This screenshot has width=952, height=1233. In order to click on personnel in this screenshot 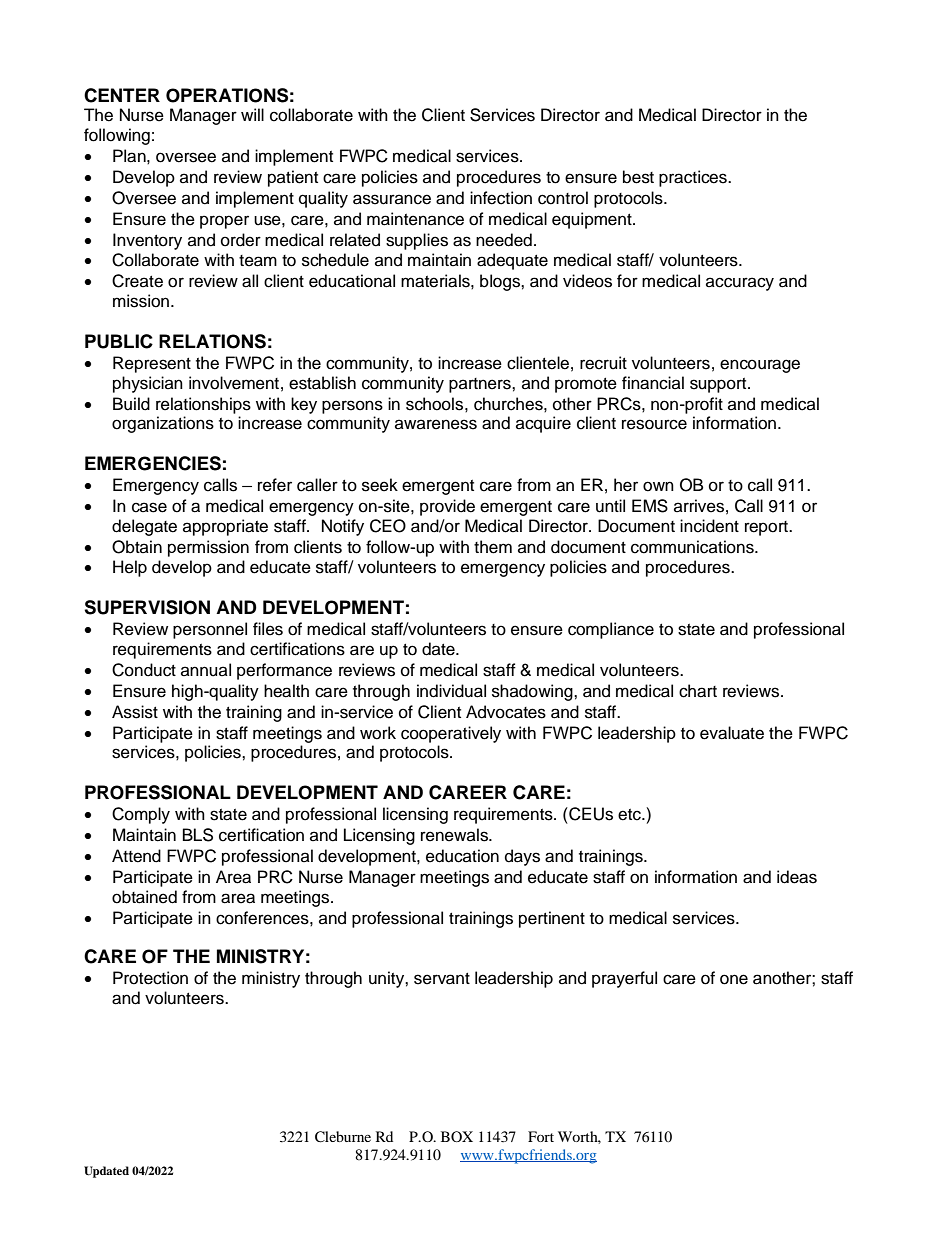, I will do `click(210, 630)`.
